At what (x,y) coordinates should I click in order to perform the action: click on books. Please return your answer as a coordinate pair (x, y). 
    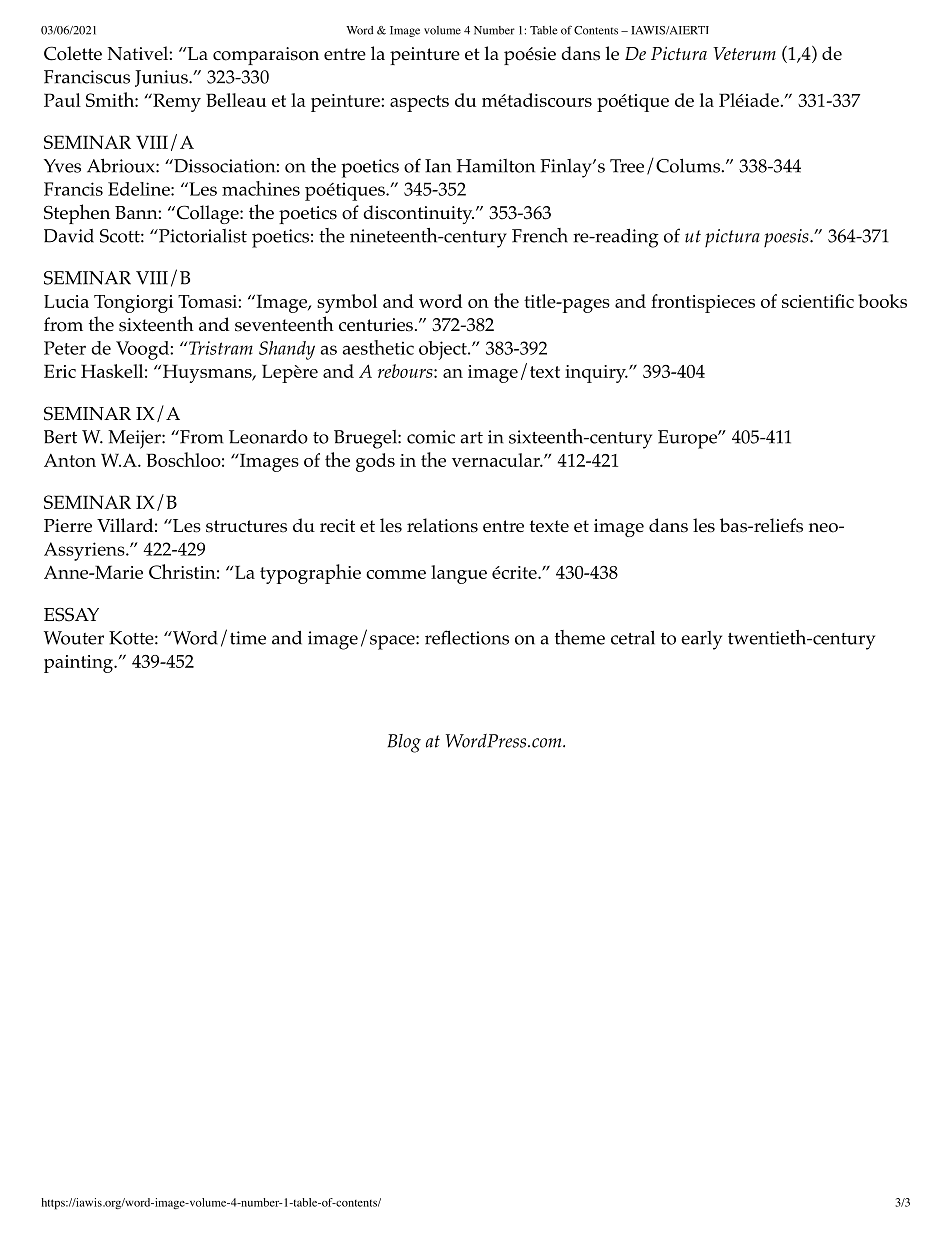
    Looking at the image, I should click on (882, 301).
